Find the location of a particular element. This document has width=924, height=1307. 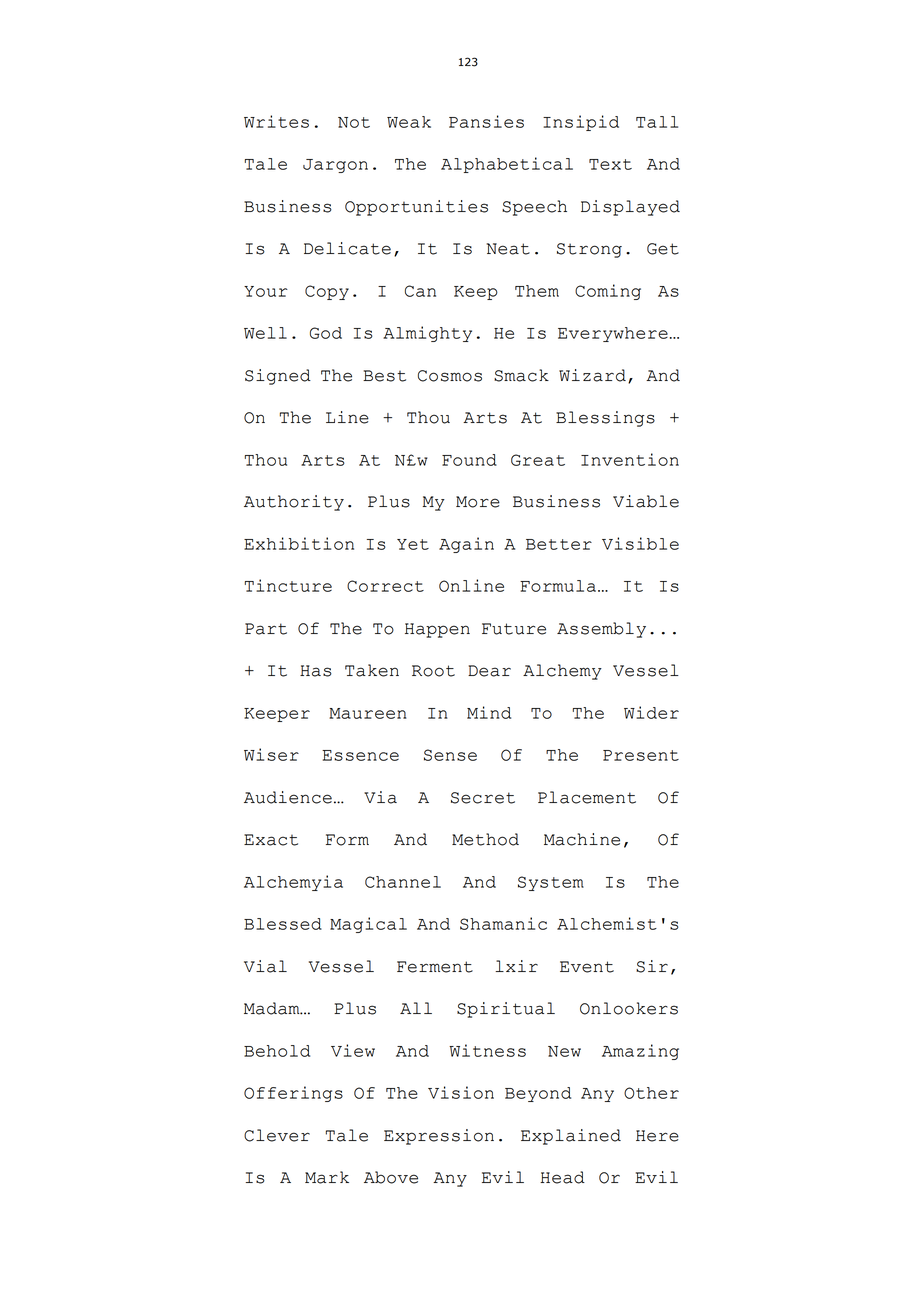

Expression is located at coordinates (439, 1137).
